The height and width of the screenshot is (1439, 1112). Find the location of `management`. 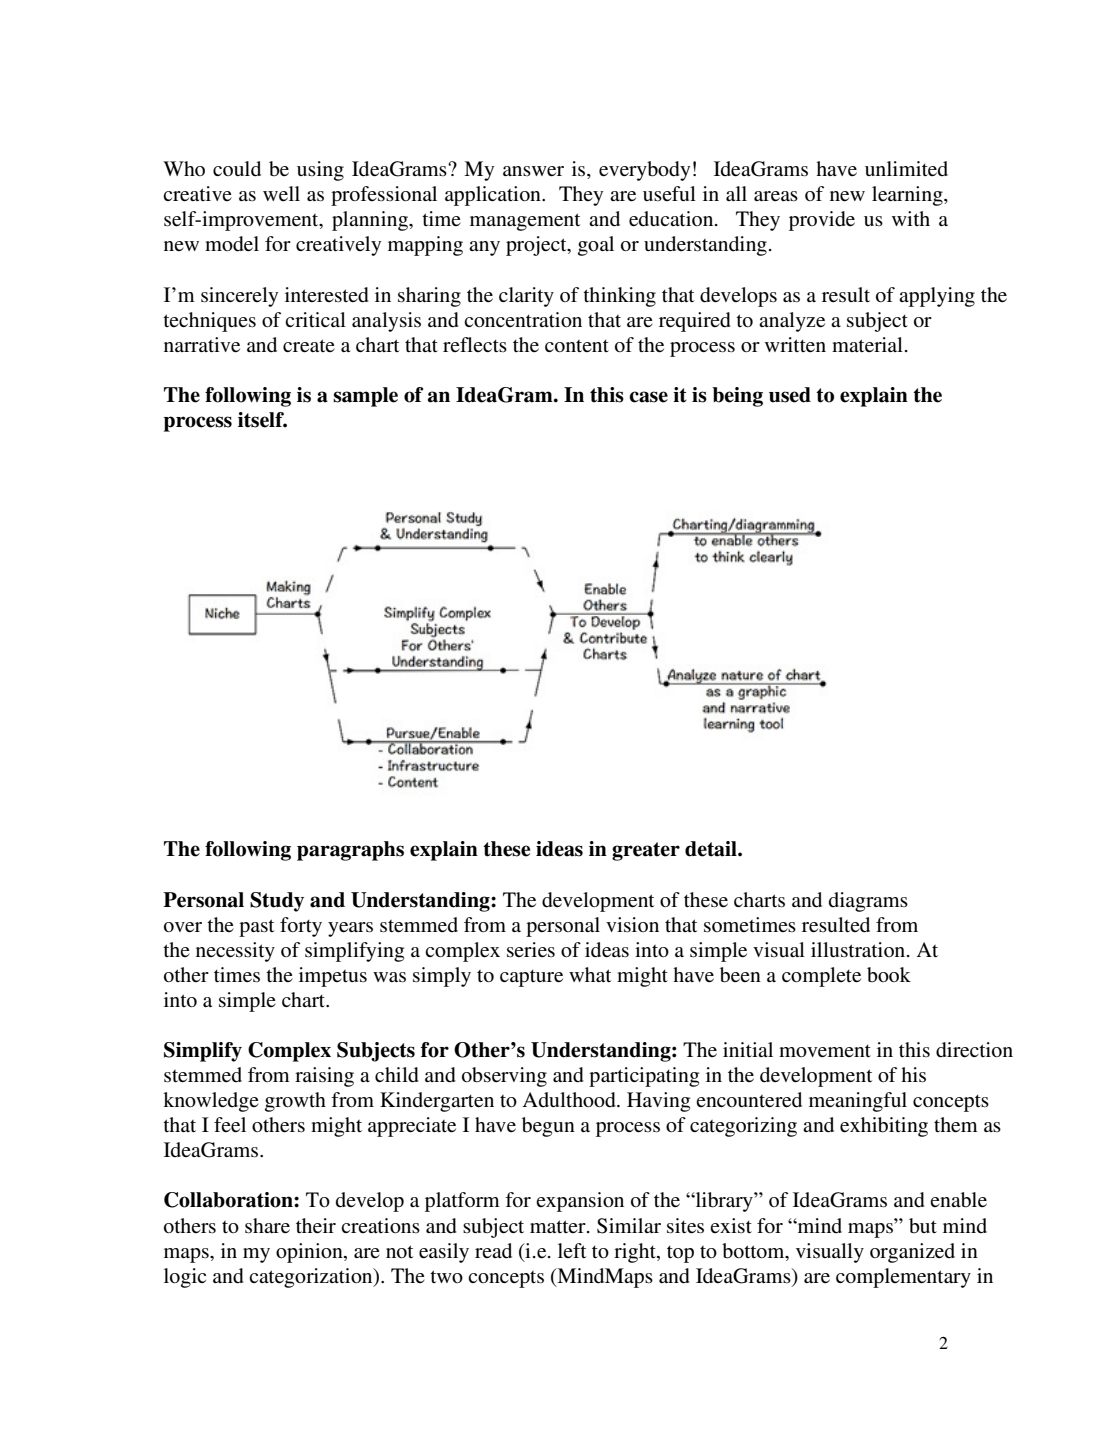

management is located at coordinates (525, 222).
